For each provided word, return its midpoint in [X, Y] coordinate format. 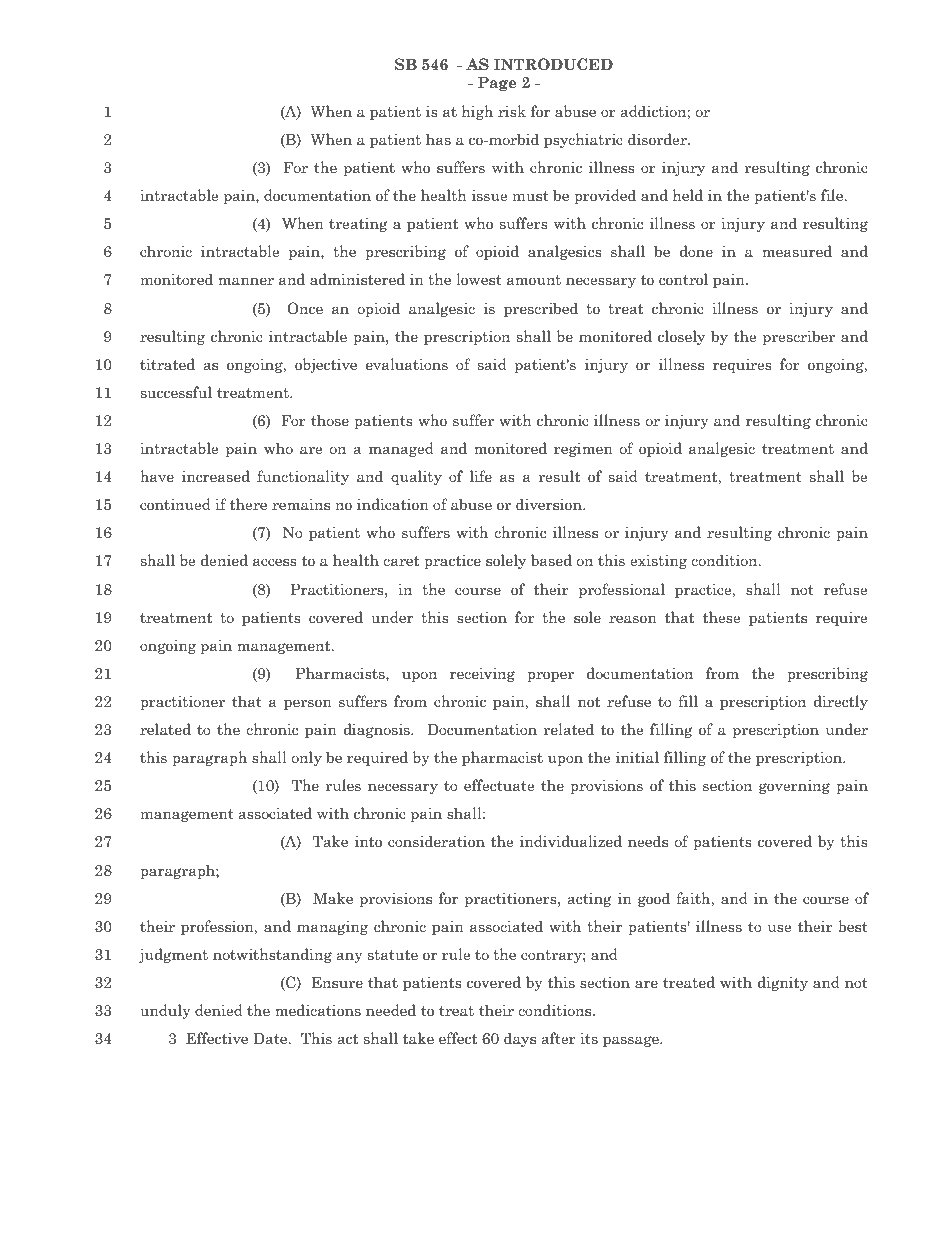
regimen [583, 449]
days [520, 1039]
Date [271, 1038]
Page [497, 83]
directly [841, 702]
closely [681, 337]
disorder [658, 139]
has [438, 139]
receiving [482, 674]
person [308, 704]
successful [176, 392]
